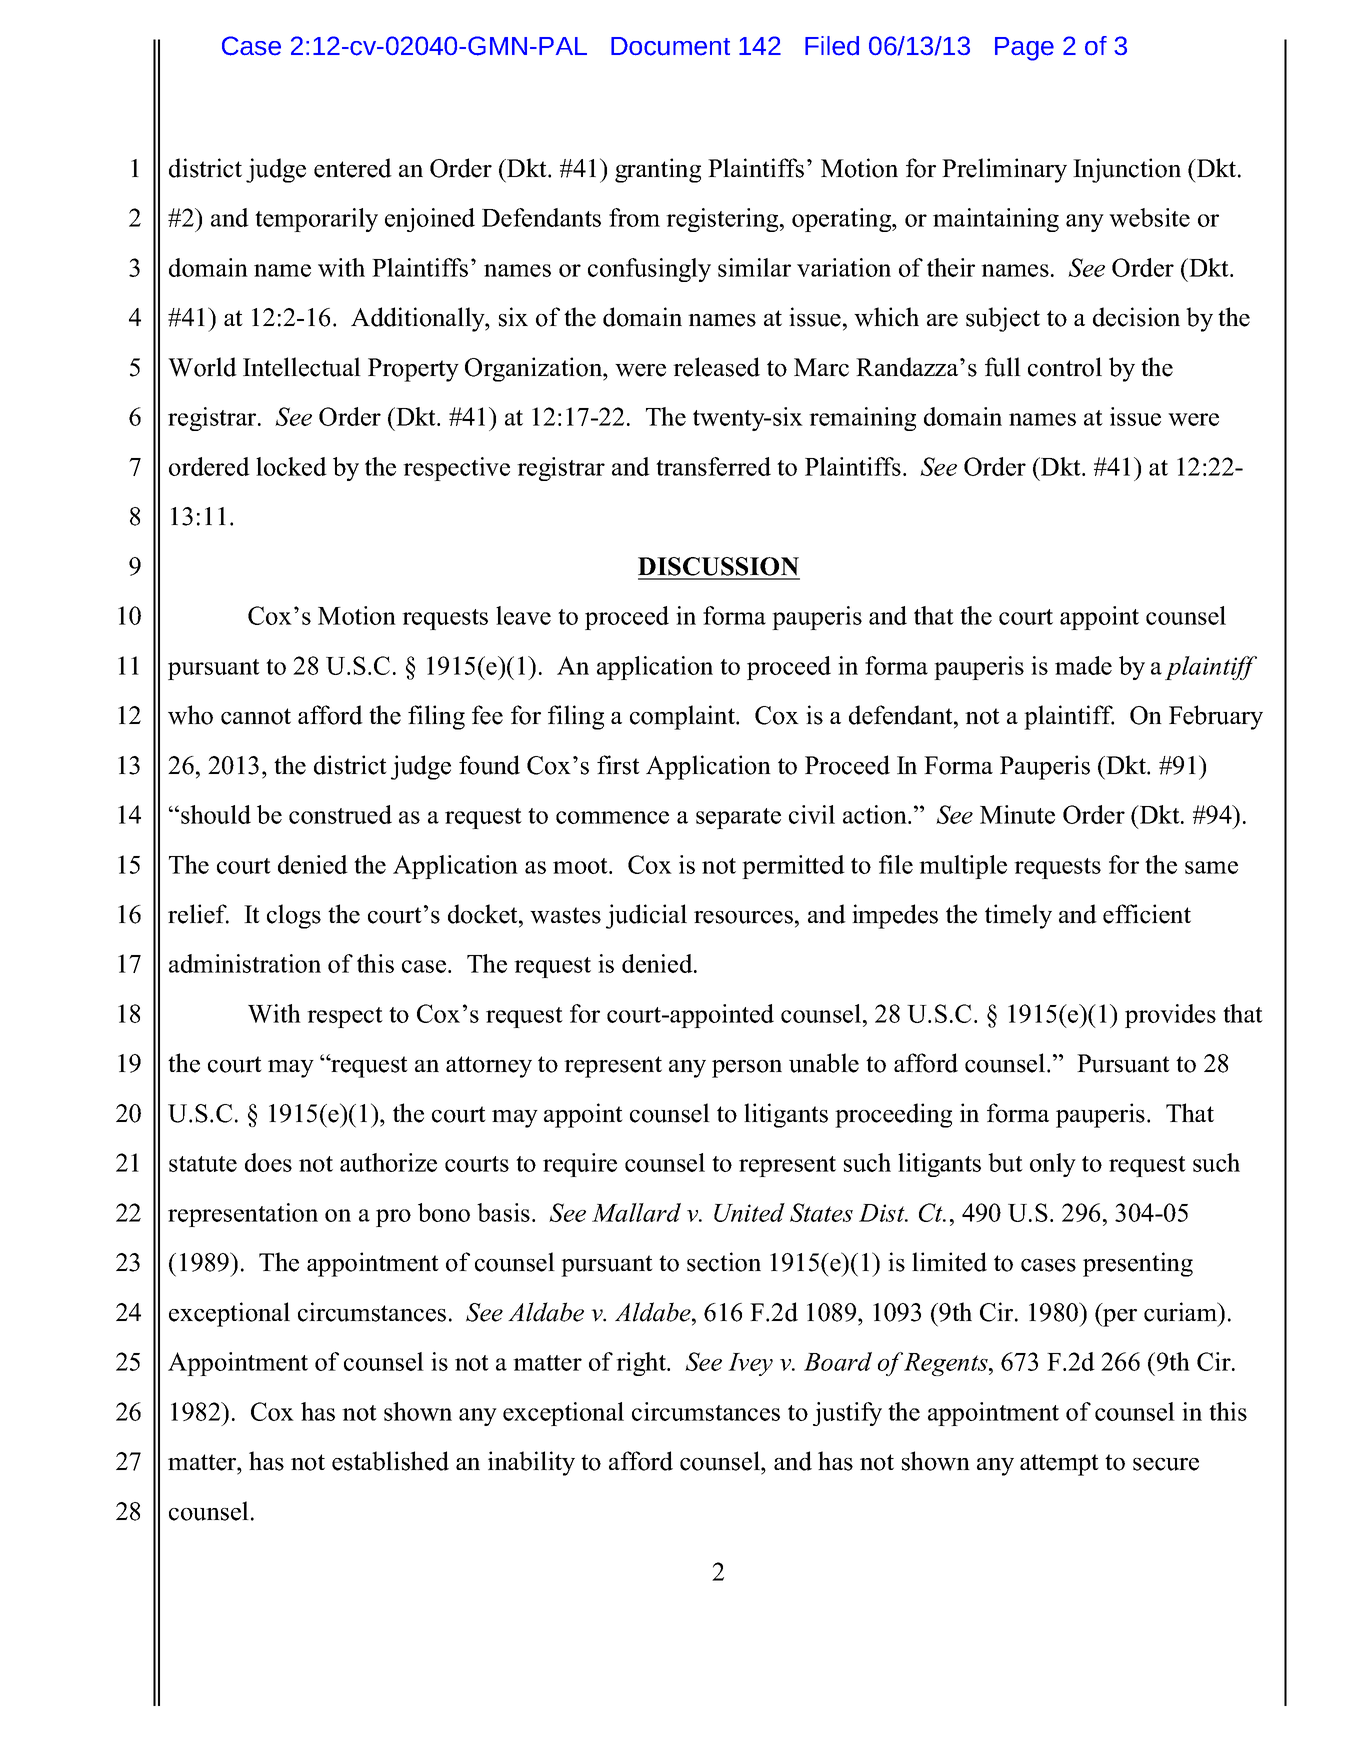  Describe the element at coordinates (1059, 1465) in the screenshot. I see `attempt` at that location.
